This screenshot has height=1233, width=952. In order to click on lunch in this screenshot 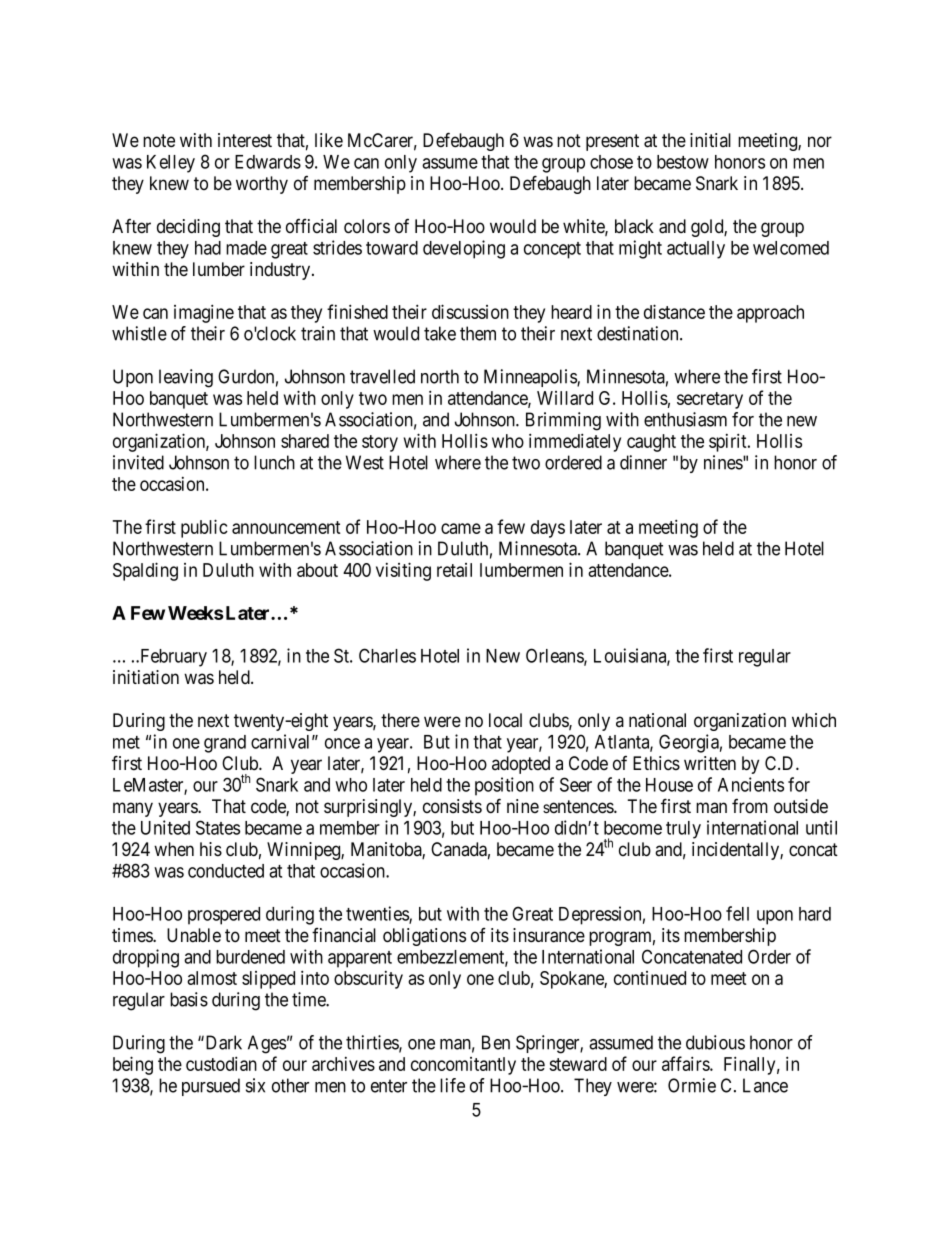, I will do `click(274, 462)`.
